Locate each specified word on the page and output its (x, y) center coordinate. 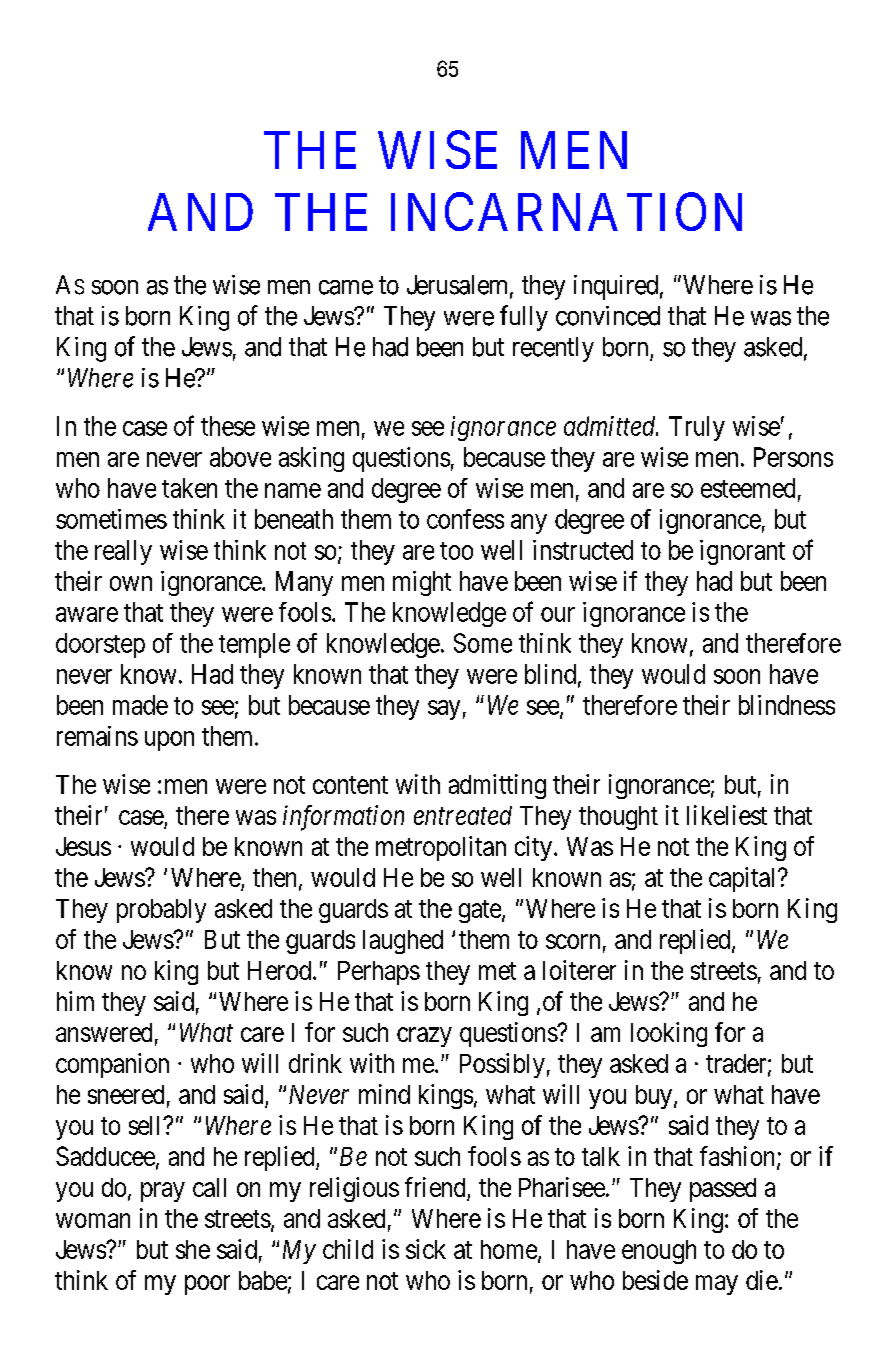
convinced (608, 316)
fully (524, 318)
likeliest (727, 815)
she (193, 1249)
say (444, 710)
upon (169, 741)
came (346, 287)
